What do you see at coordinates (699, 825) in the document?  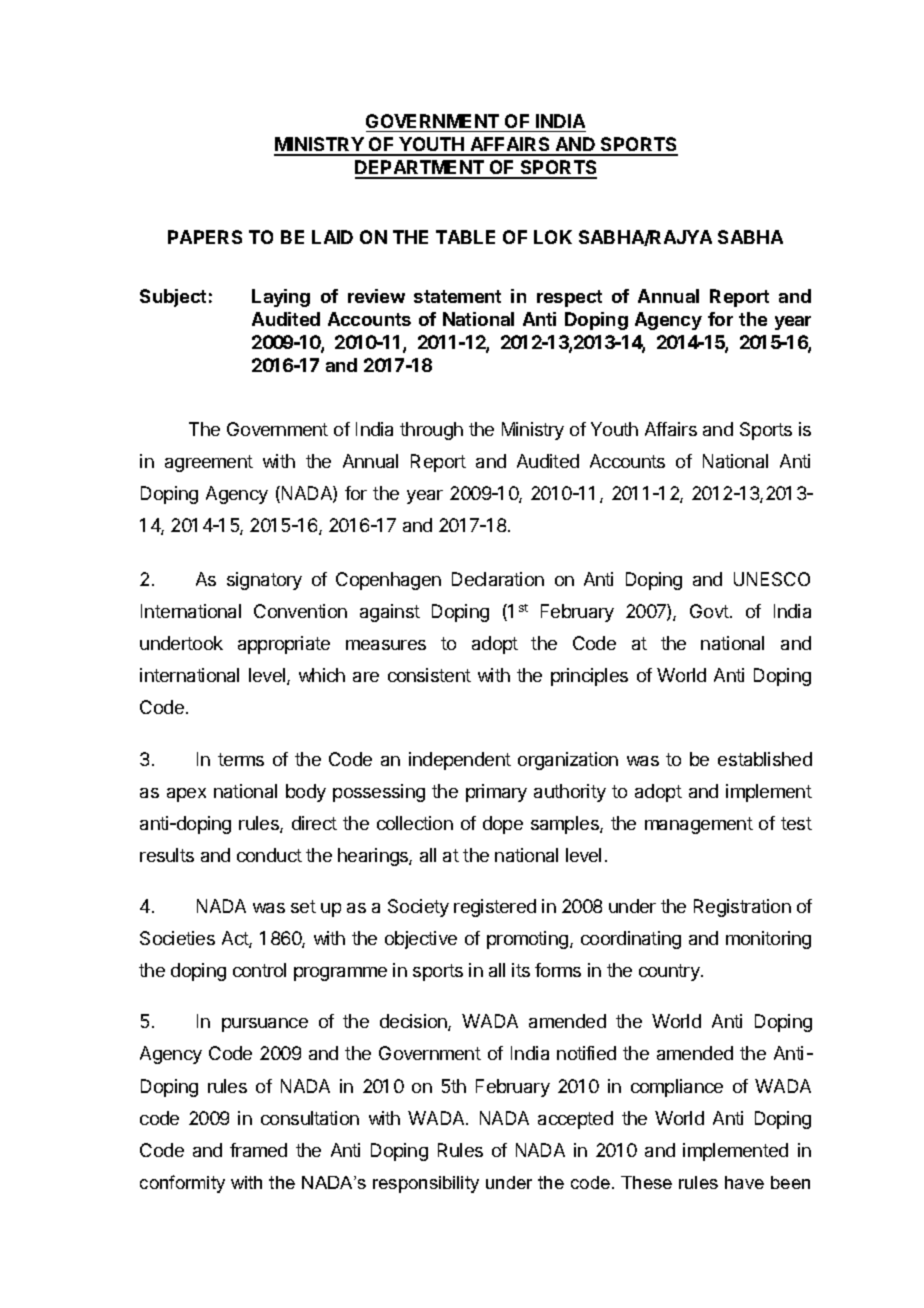 I see `management` at bounding box center [699, 825].
